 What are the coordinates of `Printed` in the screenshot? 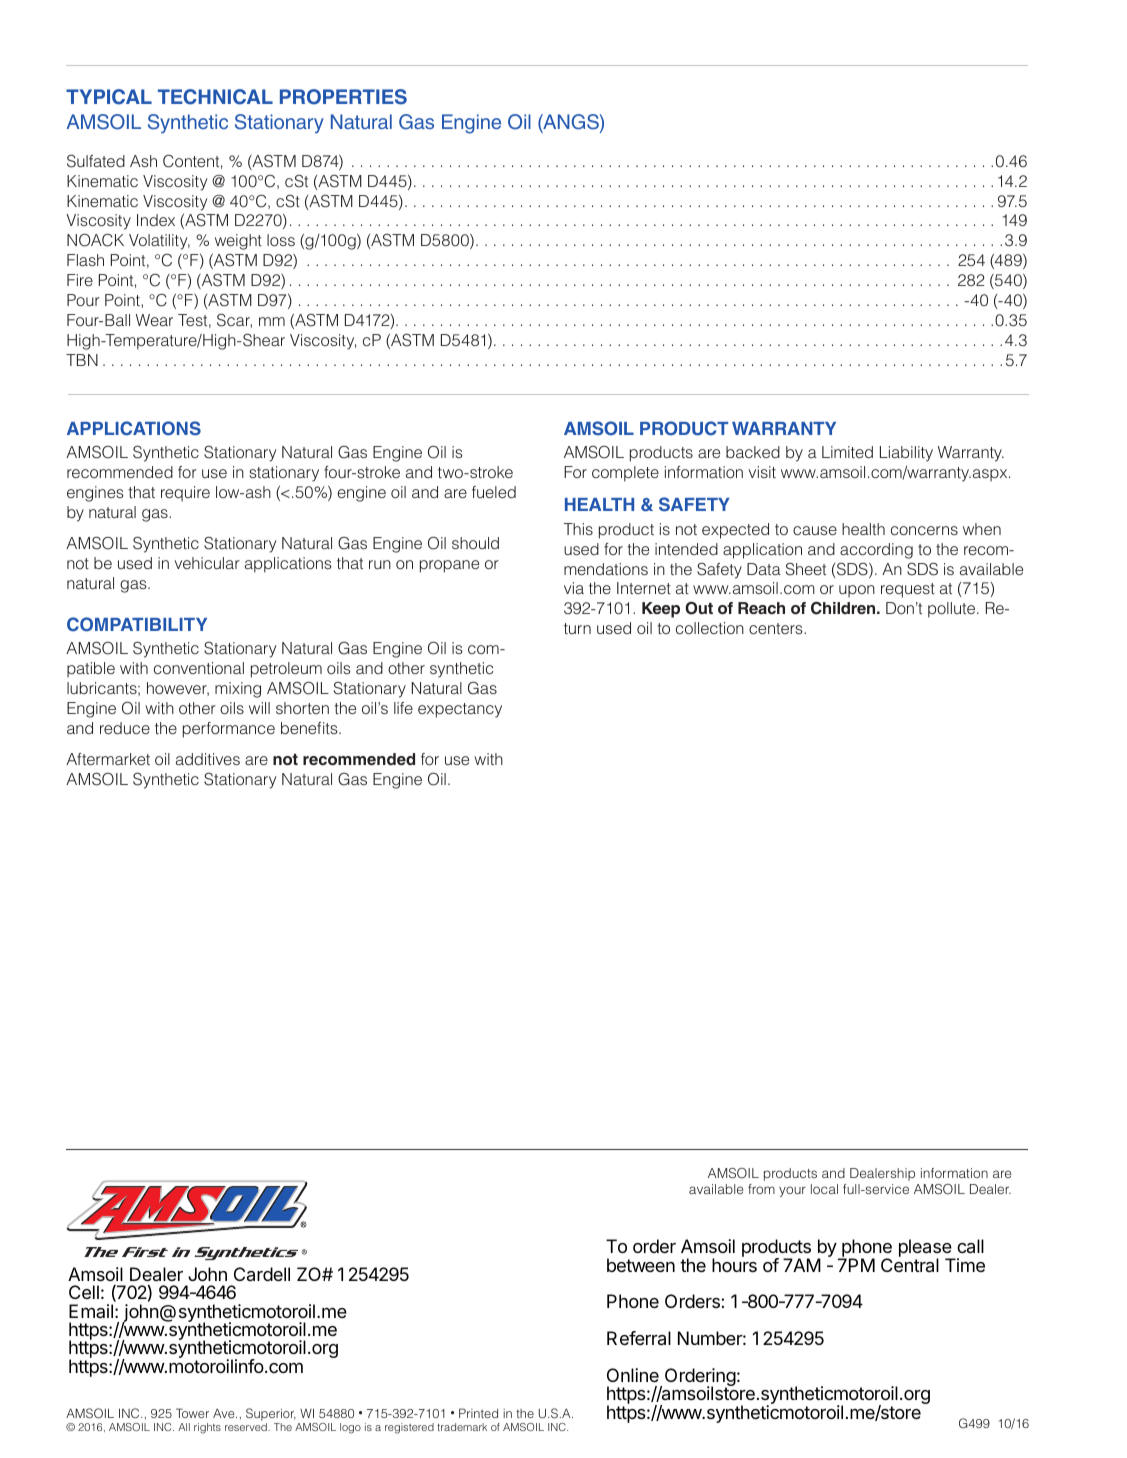 It's located at (478, 1413).
